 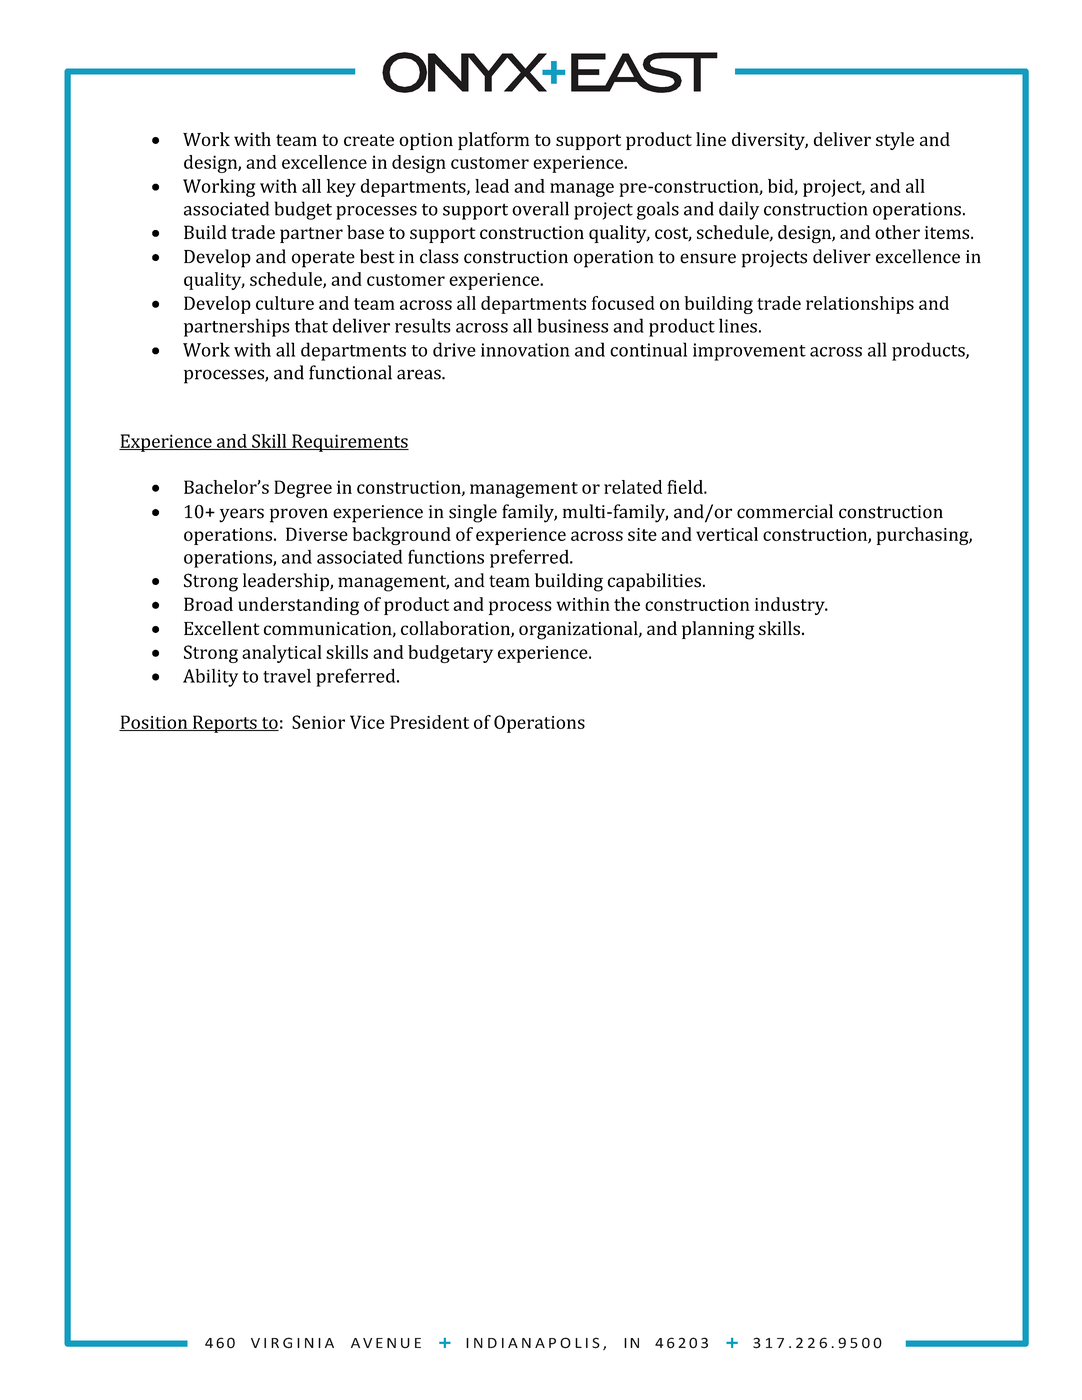 What do you see at coordinates (208, 604) in the document?
I see `Broad` at bounding box center [208, 604].
